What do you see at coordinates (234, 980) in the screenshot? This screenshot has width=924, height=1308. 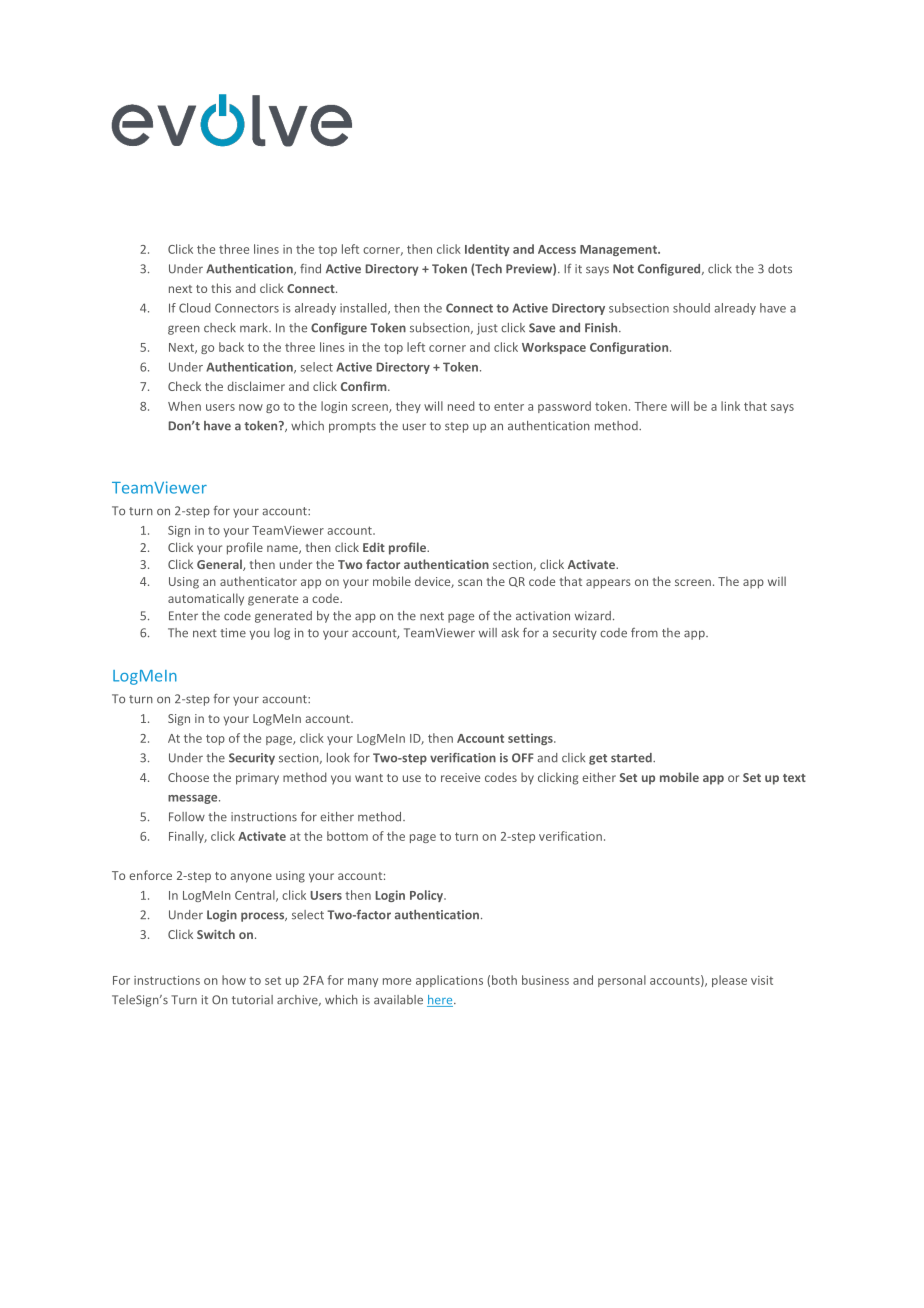 I see `how` at bounding box center [234, 980].
